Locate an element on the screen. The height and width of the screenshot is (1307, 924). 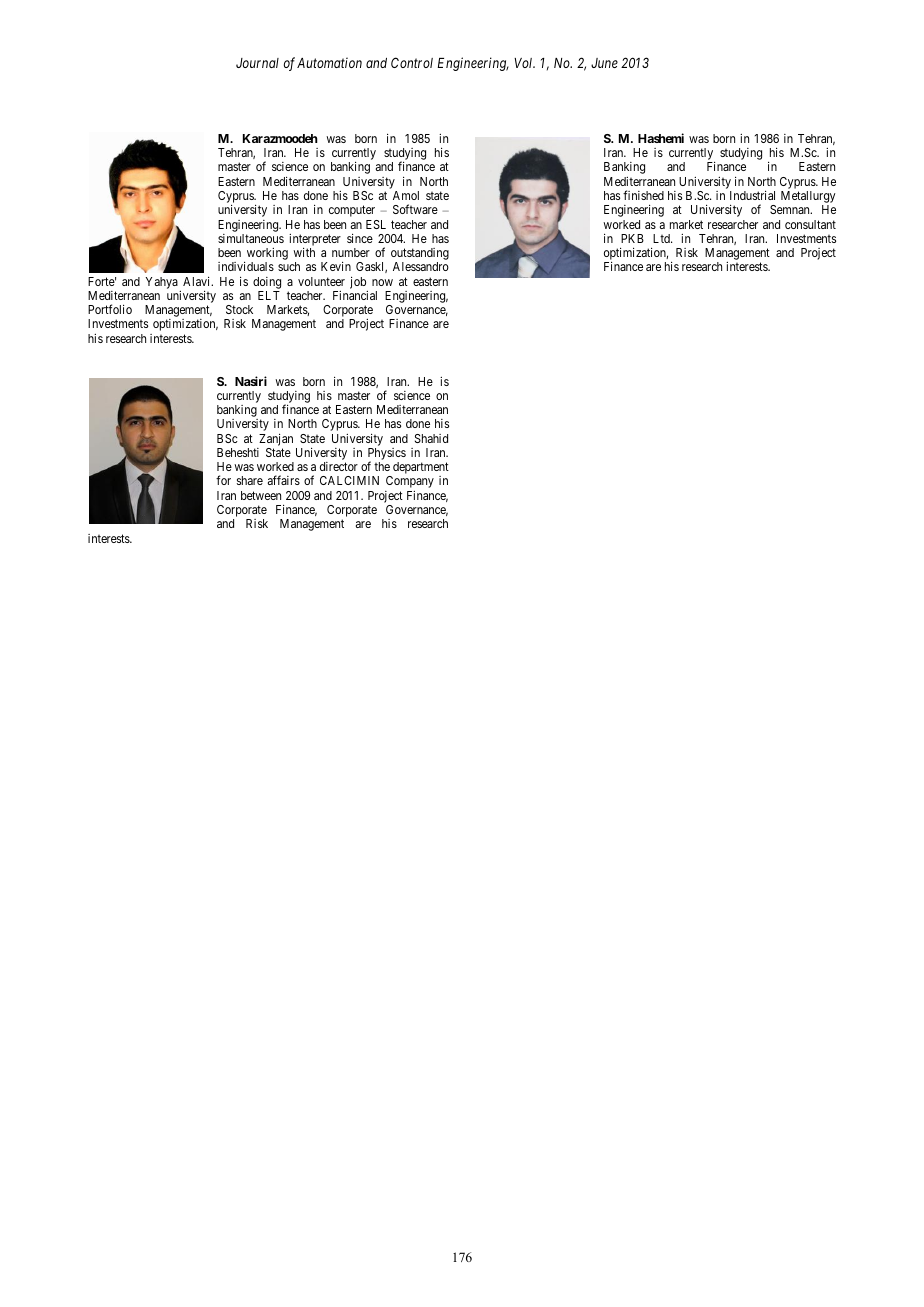
Stock is located at coordinates (239, 309).
